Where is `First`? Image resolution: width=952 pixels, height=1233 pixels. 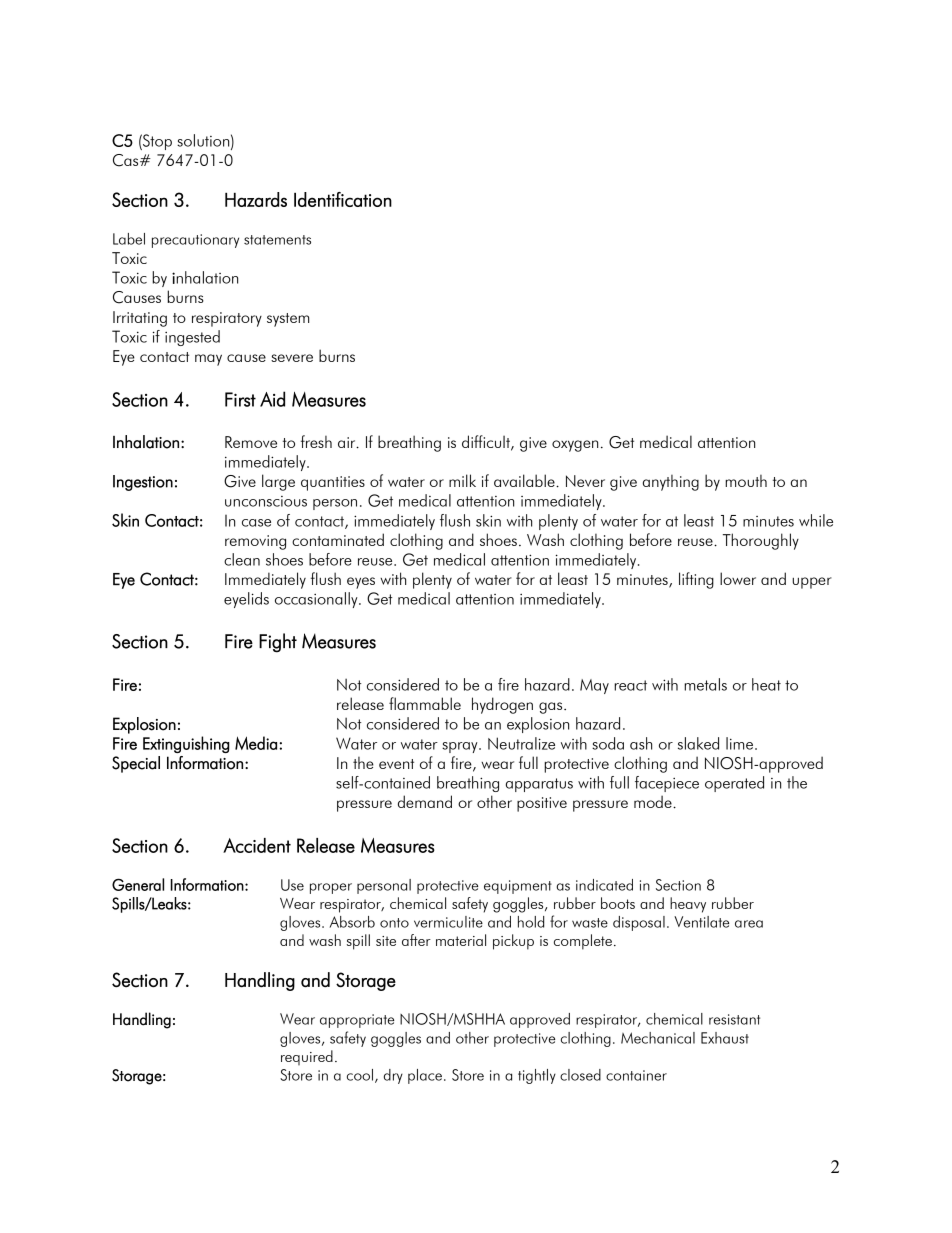
First is located at coordinates (240, 399).
